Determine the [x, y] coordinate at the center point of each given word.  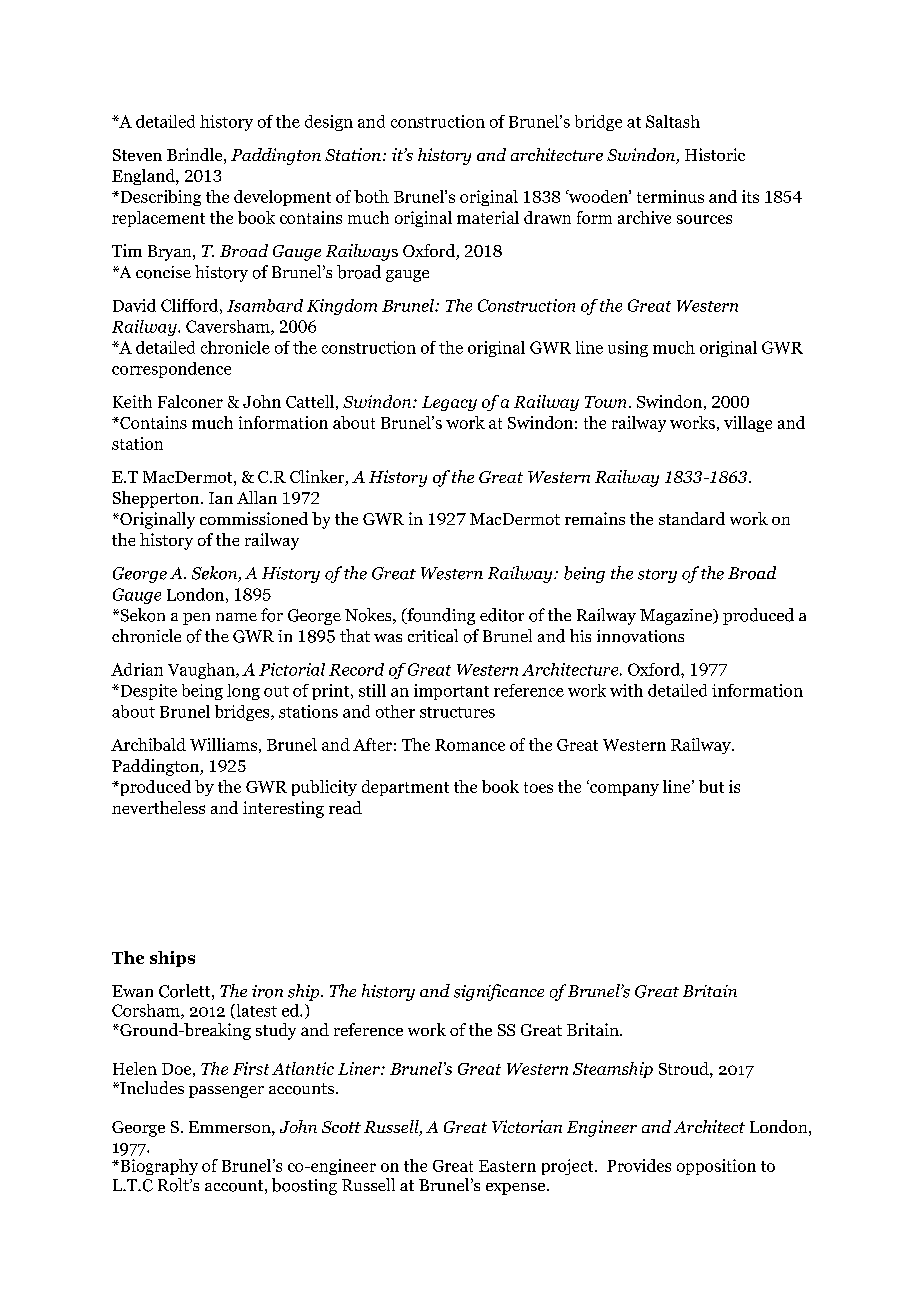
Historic [715, 154]
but [711, 786]
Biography [158, 1167]
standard [692, 518]
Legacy [449, 403]
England [144, 177]
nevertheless [158, 807]
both [371, 196]
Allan [257, 497]
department [405, 788]
